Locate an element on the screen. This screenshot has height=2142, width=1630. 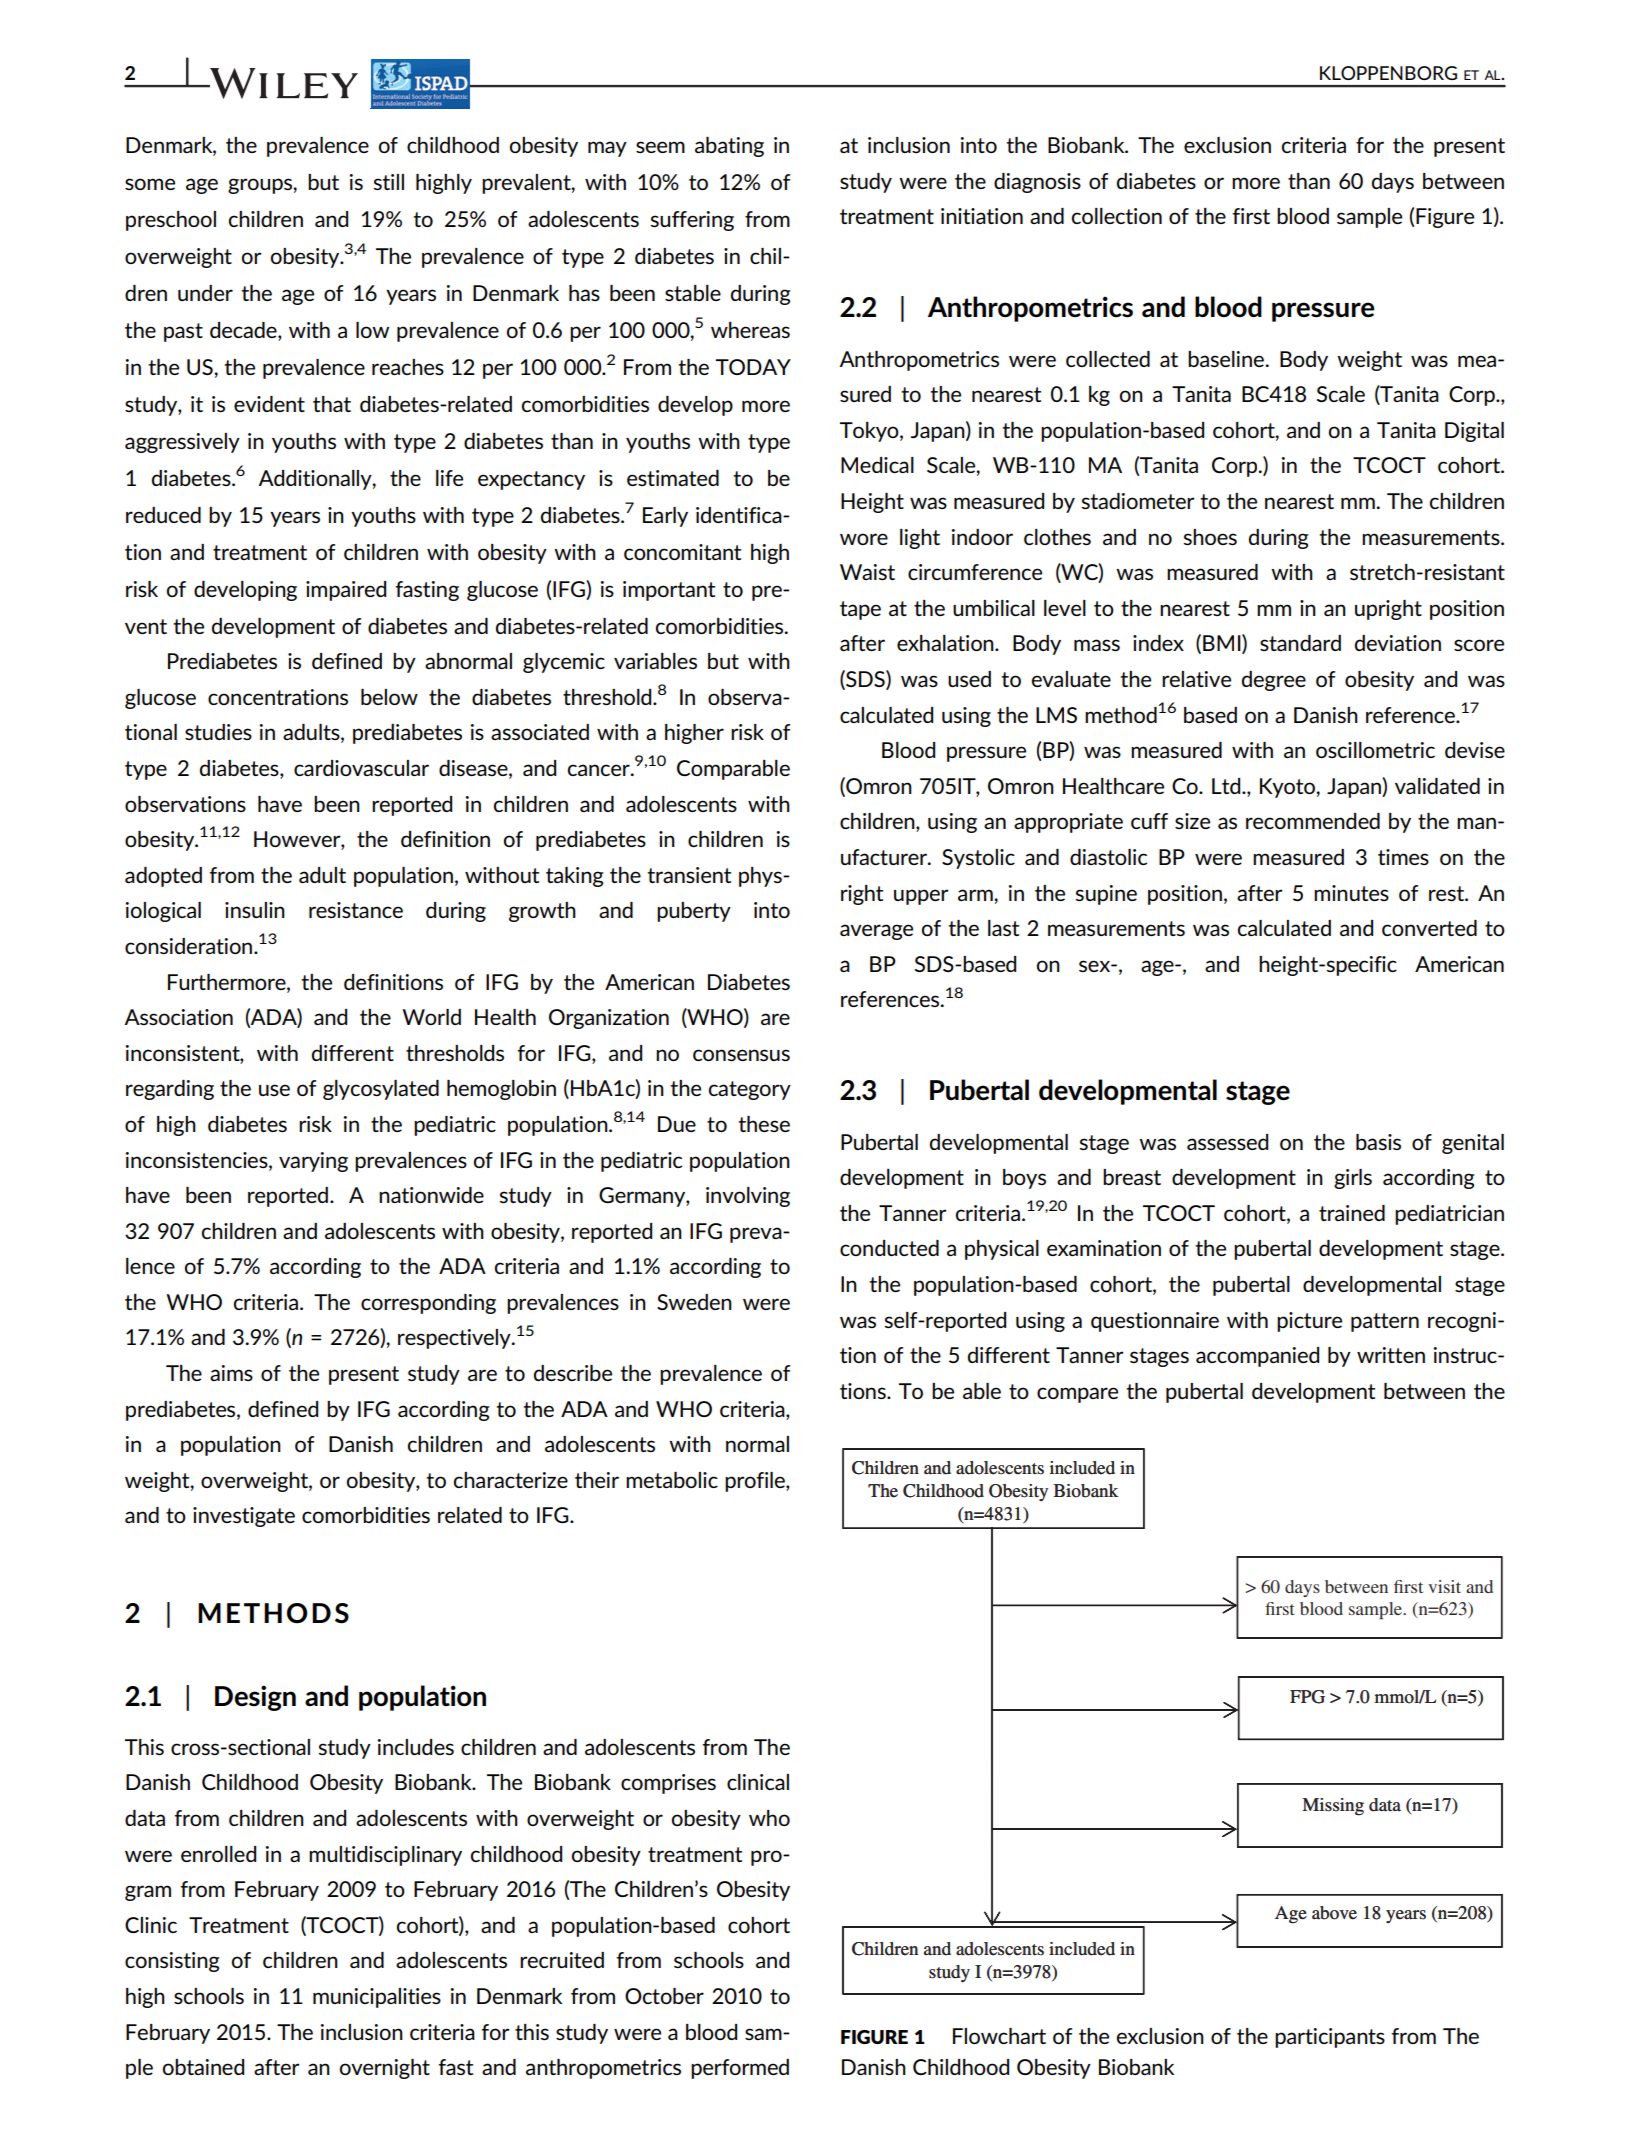
minutes is located at coordinates (1351, 893).
